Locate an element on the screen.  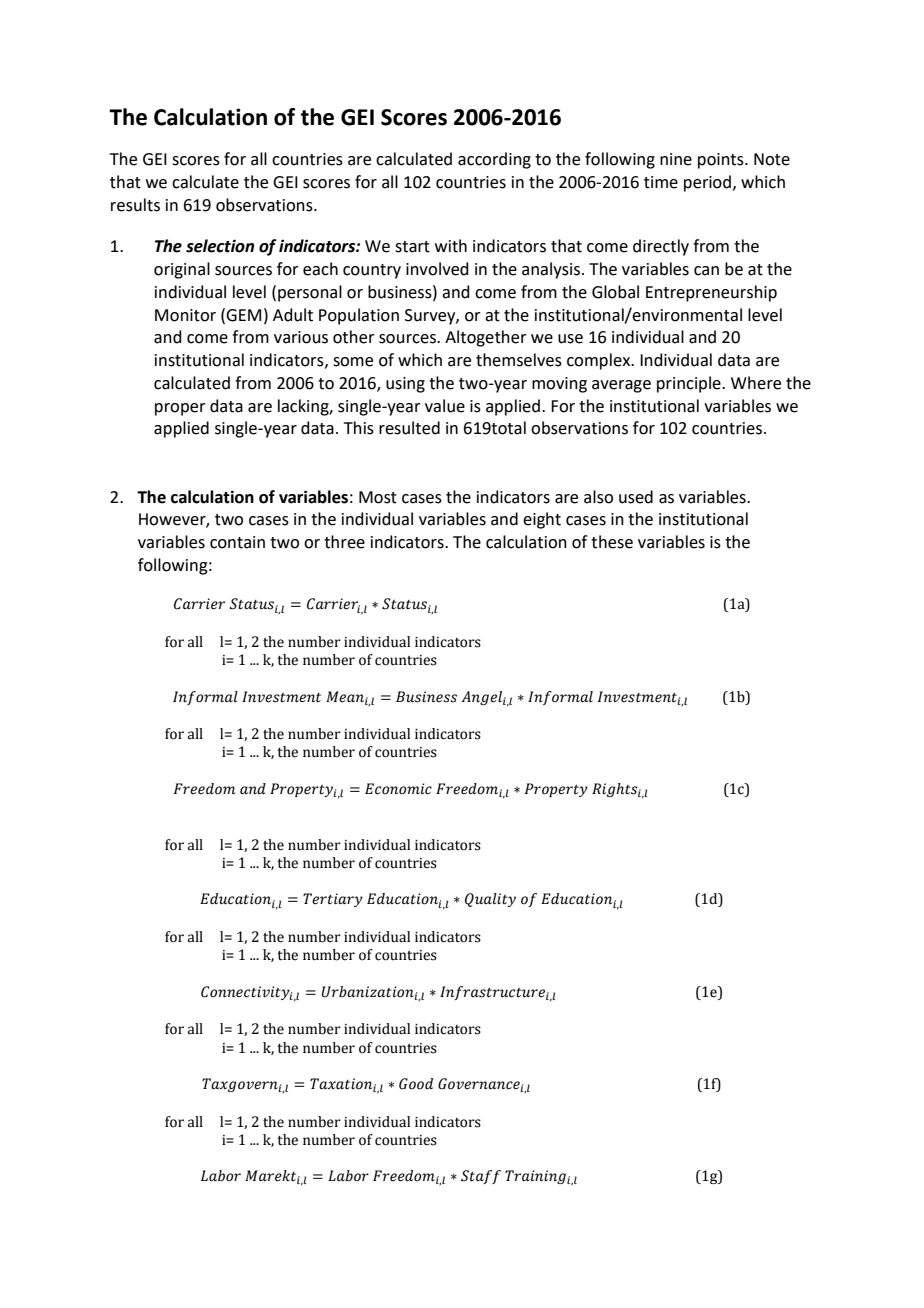
results is located at coordinates (135, 205).
